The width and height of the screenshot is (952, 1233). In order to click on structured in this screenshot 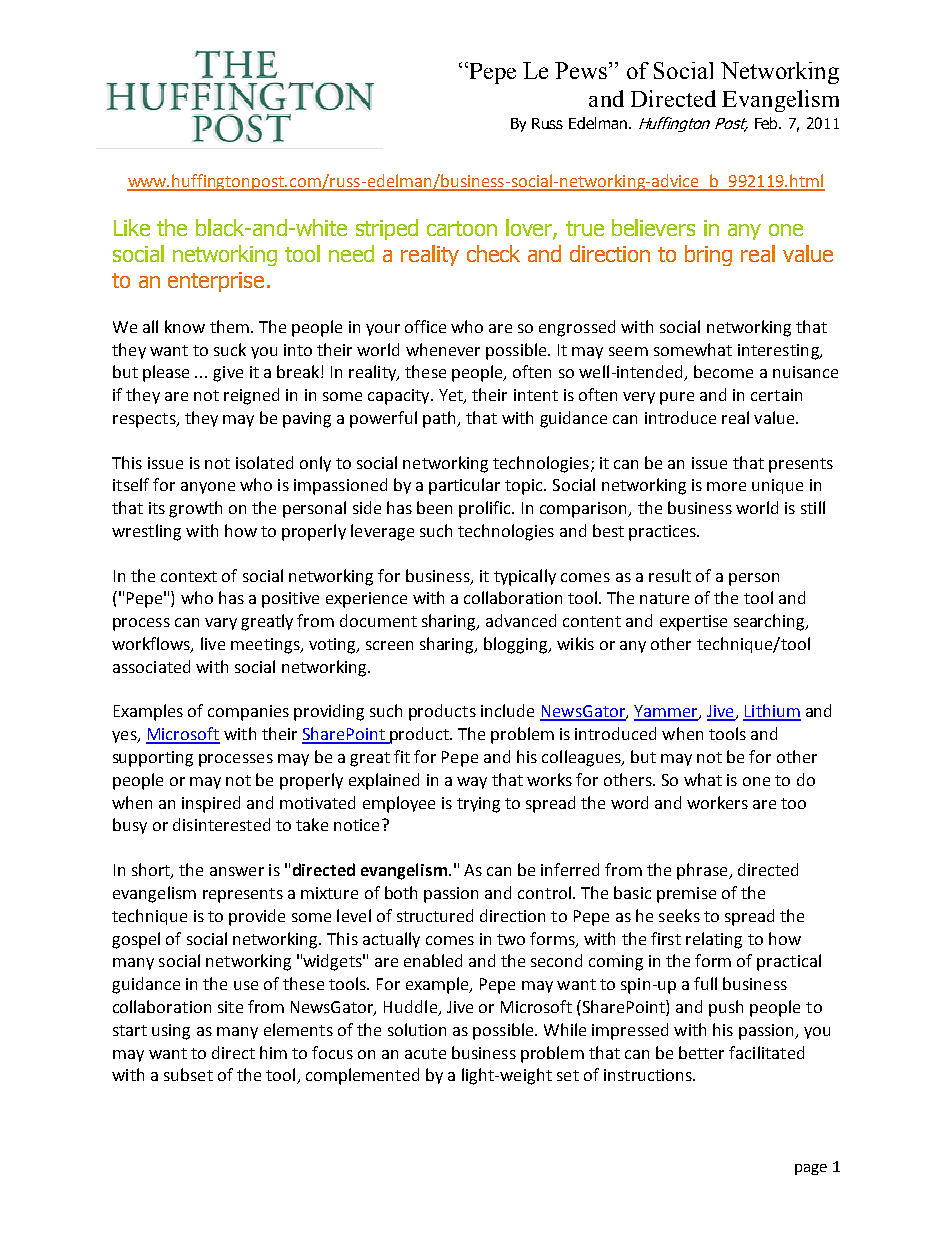, I will do `click(435, 915)`.
